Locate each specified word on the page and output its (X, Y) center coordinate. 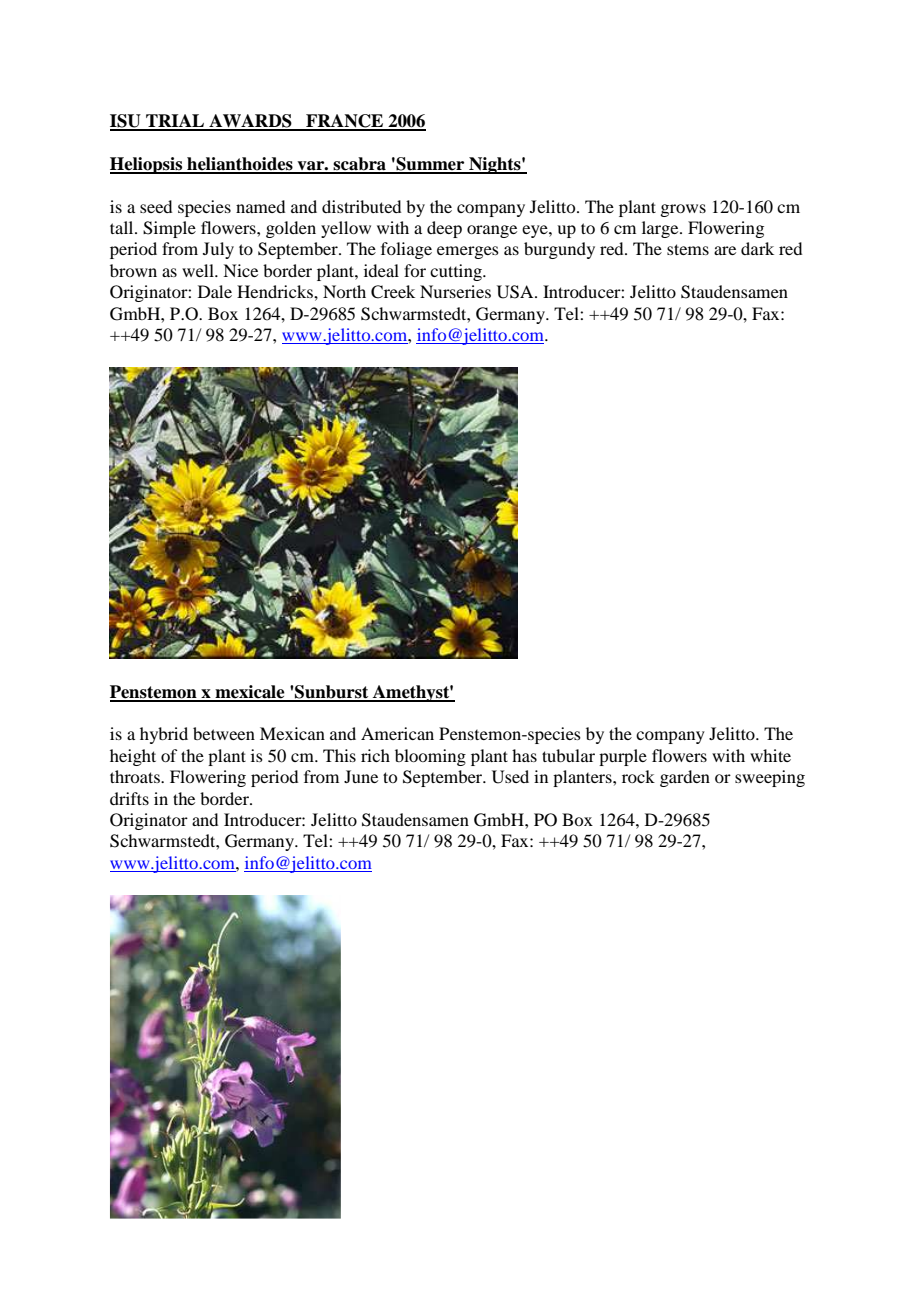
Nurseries (455, 291)
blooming (430, 757)
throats (136, 776)
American (397, 733)
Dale (215, 291)
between (224, 733)
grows (683, 210)
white (770, 755)
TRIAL (175, 122)
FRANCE (345, 122)
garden (685, 778)
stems (688, 249)
